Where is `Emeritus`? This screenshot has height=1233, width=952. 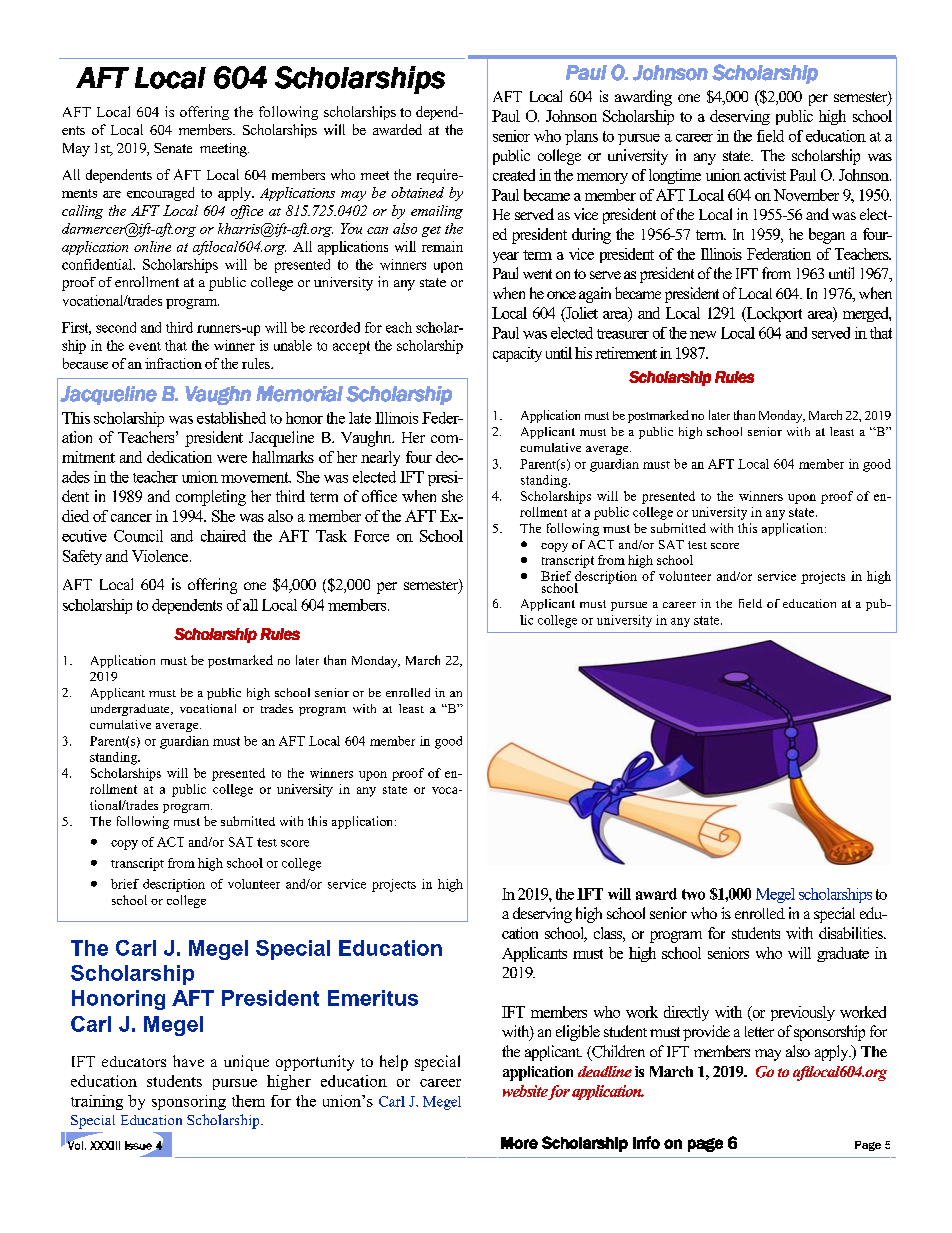
Emeritus is located at coordinates (373, 998).
